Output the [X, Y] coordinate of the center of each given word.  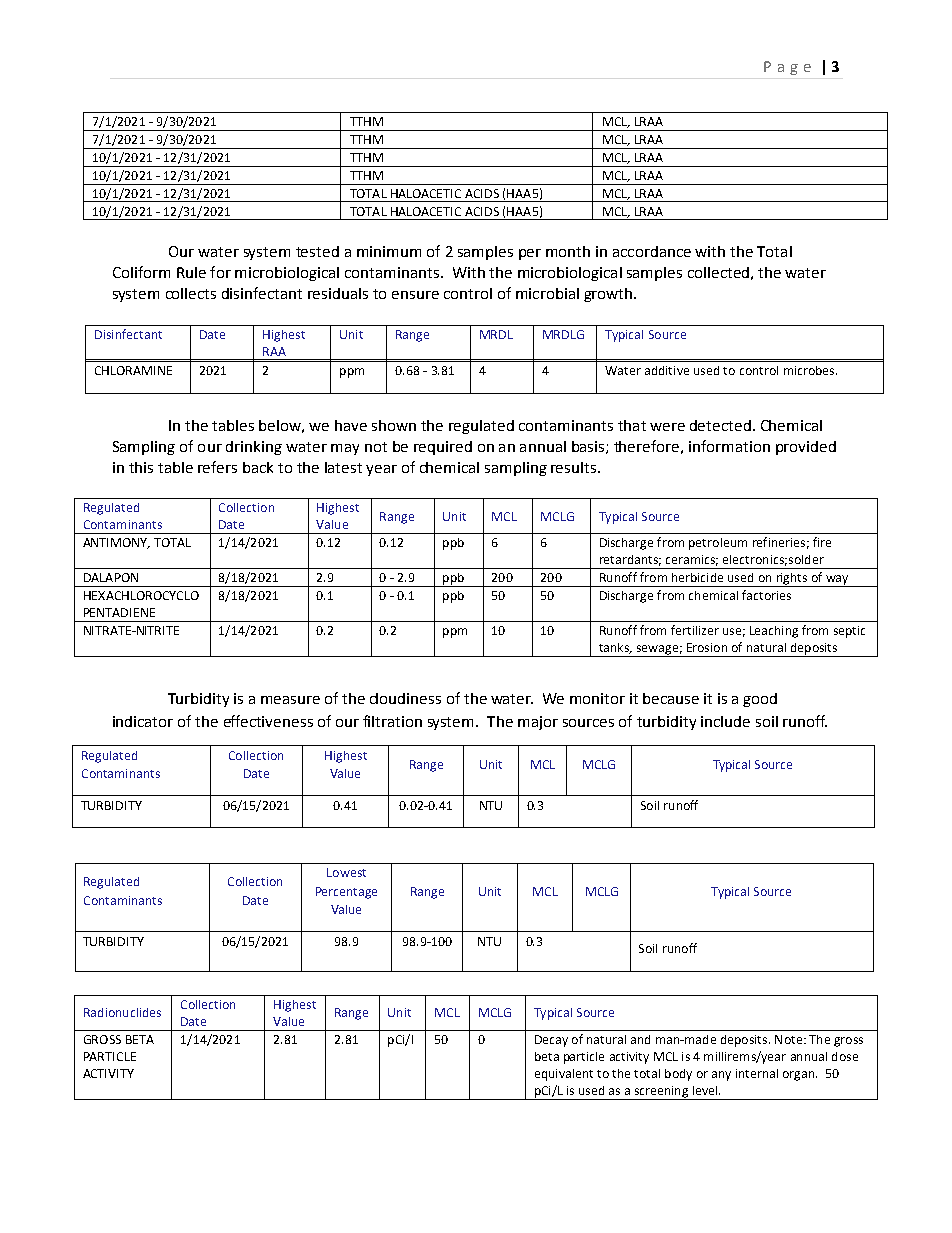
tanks [615, 648]
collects [191, 293]
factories [766, 595]
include [725, 721]
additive [667, 370]
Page [787, 68]
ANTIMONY [116, 543]
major [538, 723]
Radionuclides [122, 1012]
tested [317, 251]
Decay [551, 1041]
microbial [547, 293]
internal [757, 1073]
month [568, 251]
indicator [143, 721]
